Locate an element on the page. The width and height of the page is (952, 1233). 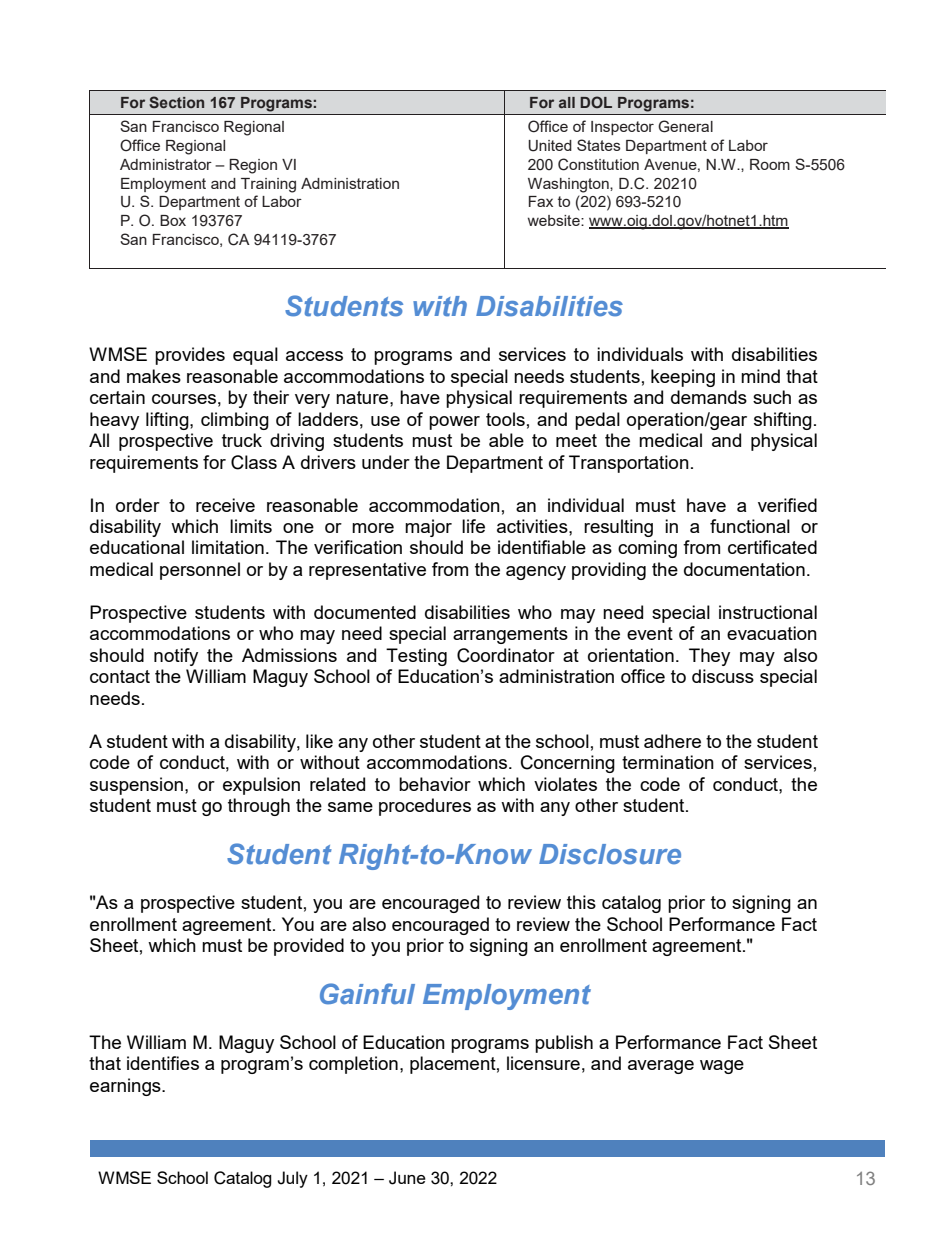
provides is located at coordinates (190, 356).
